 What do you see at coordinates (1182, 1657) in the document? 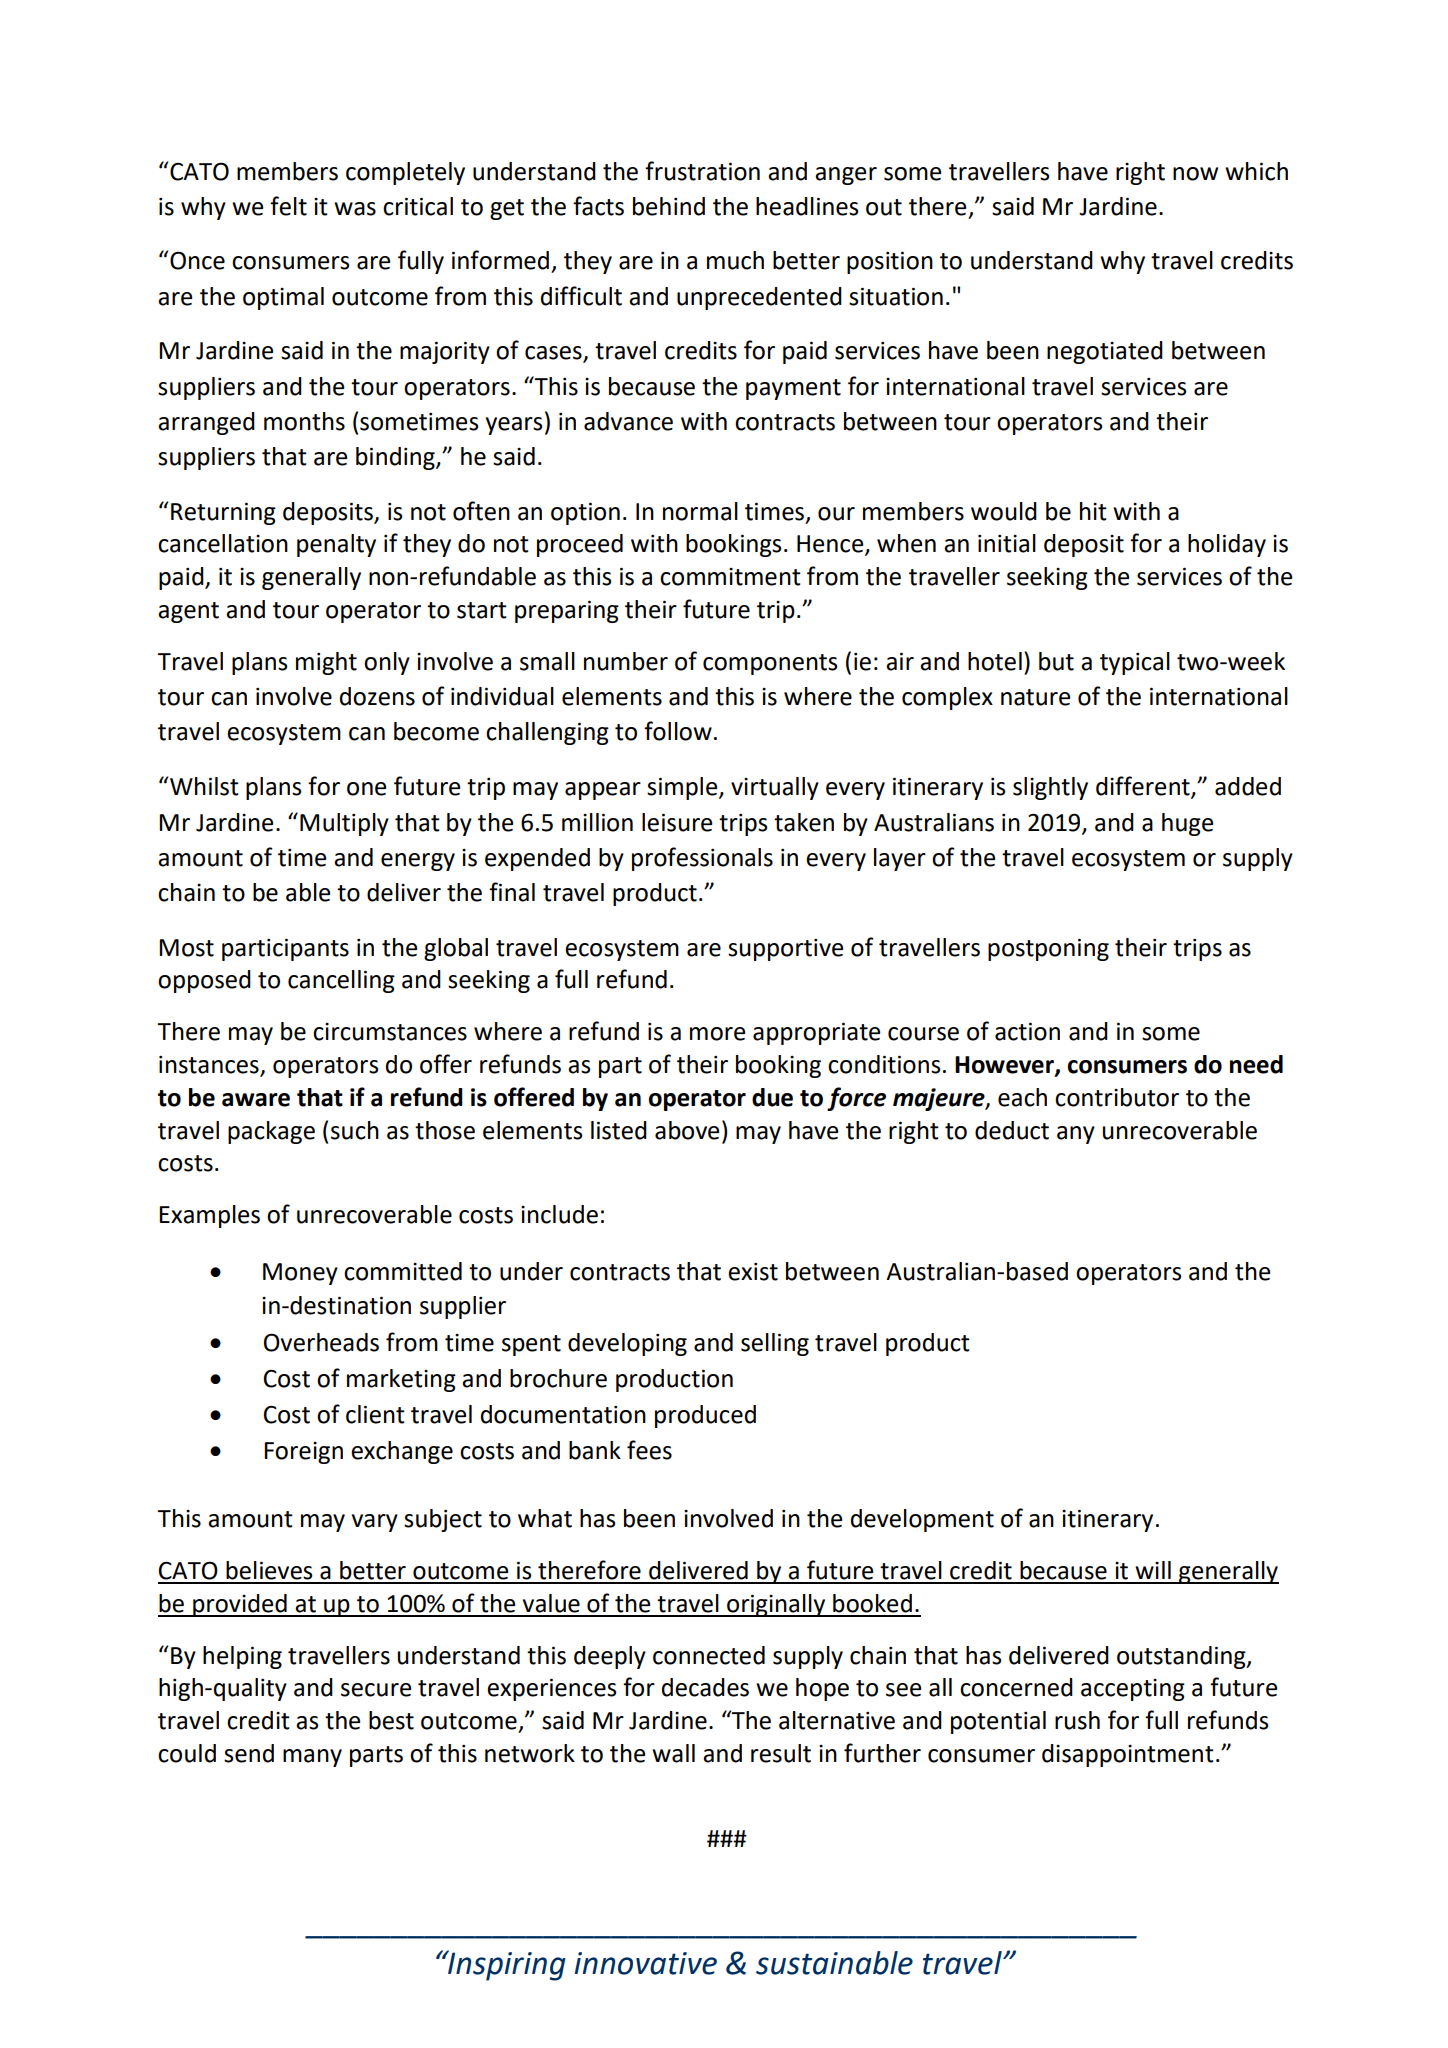
I see `outstanding` at bounding box center [1182, 1657].
